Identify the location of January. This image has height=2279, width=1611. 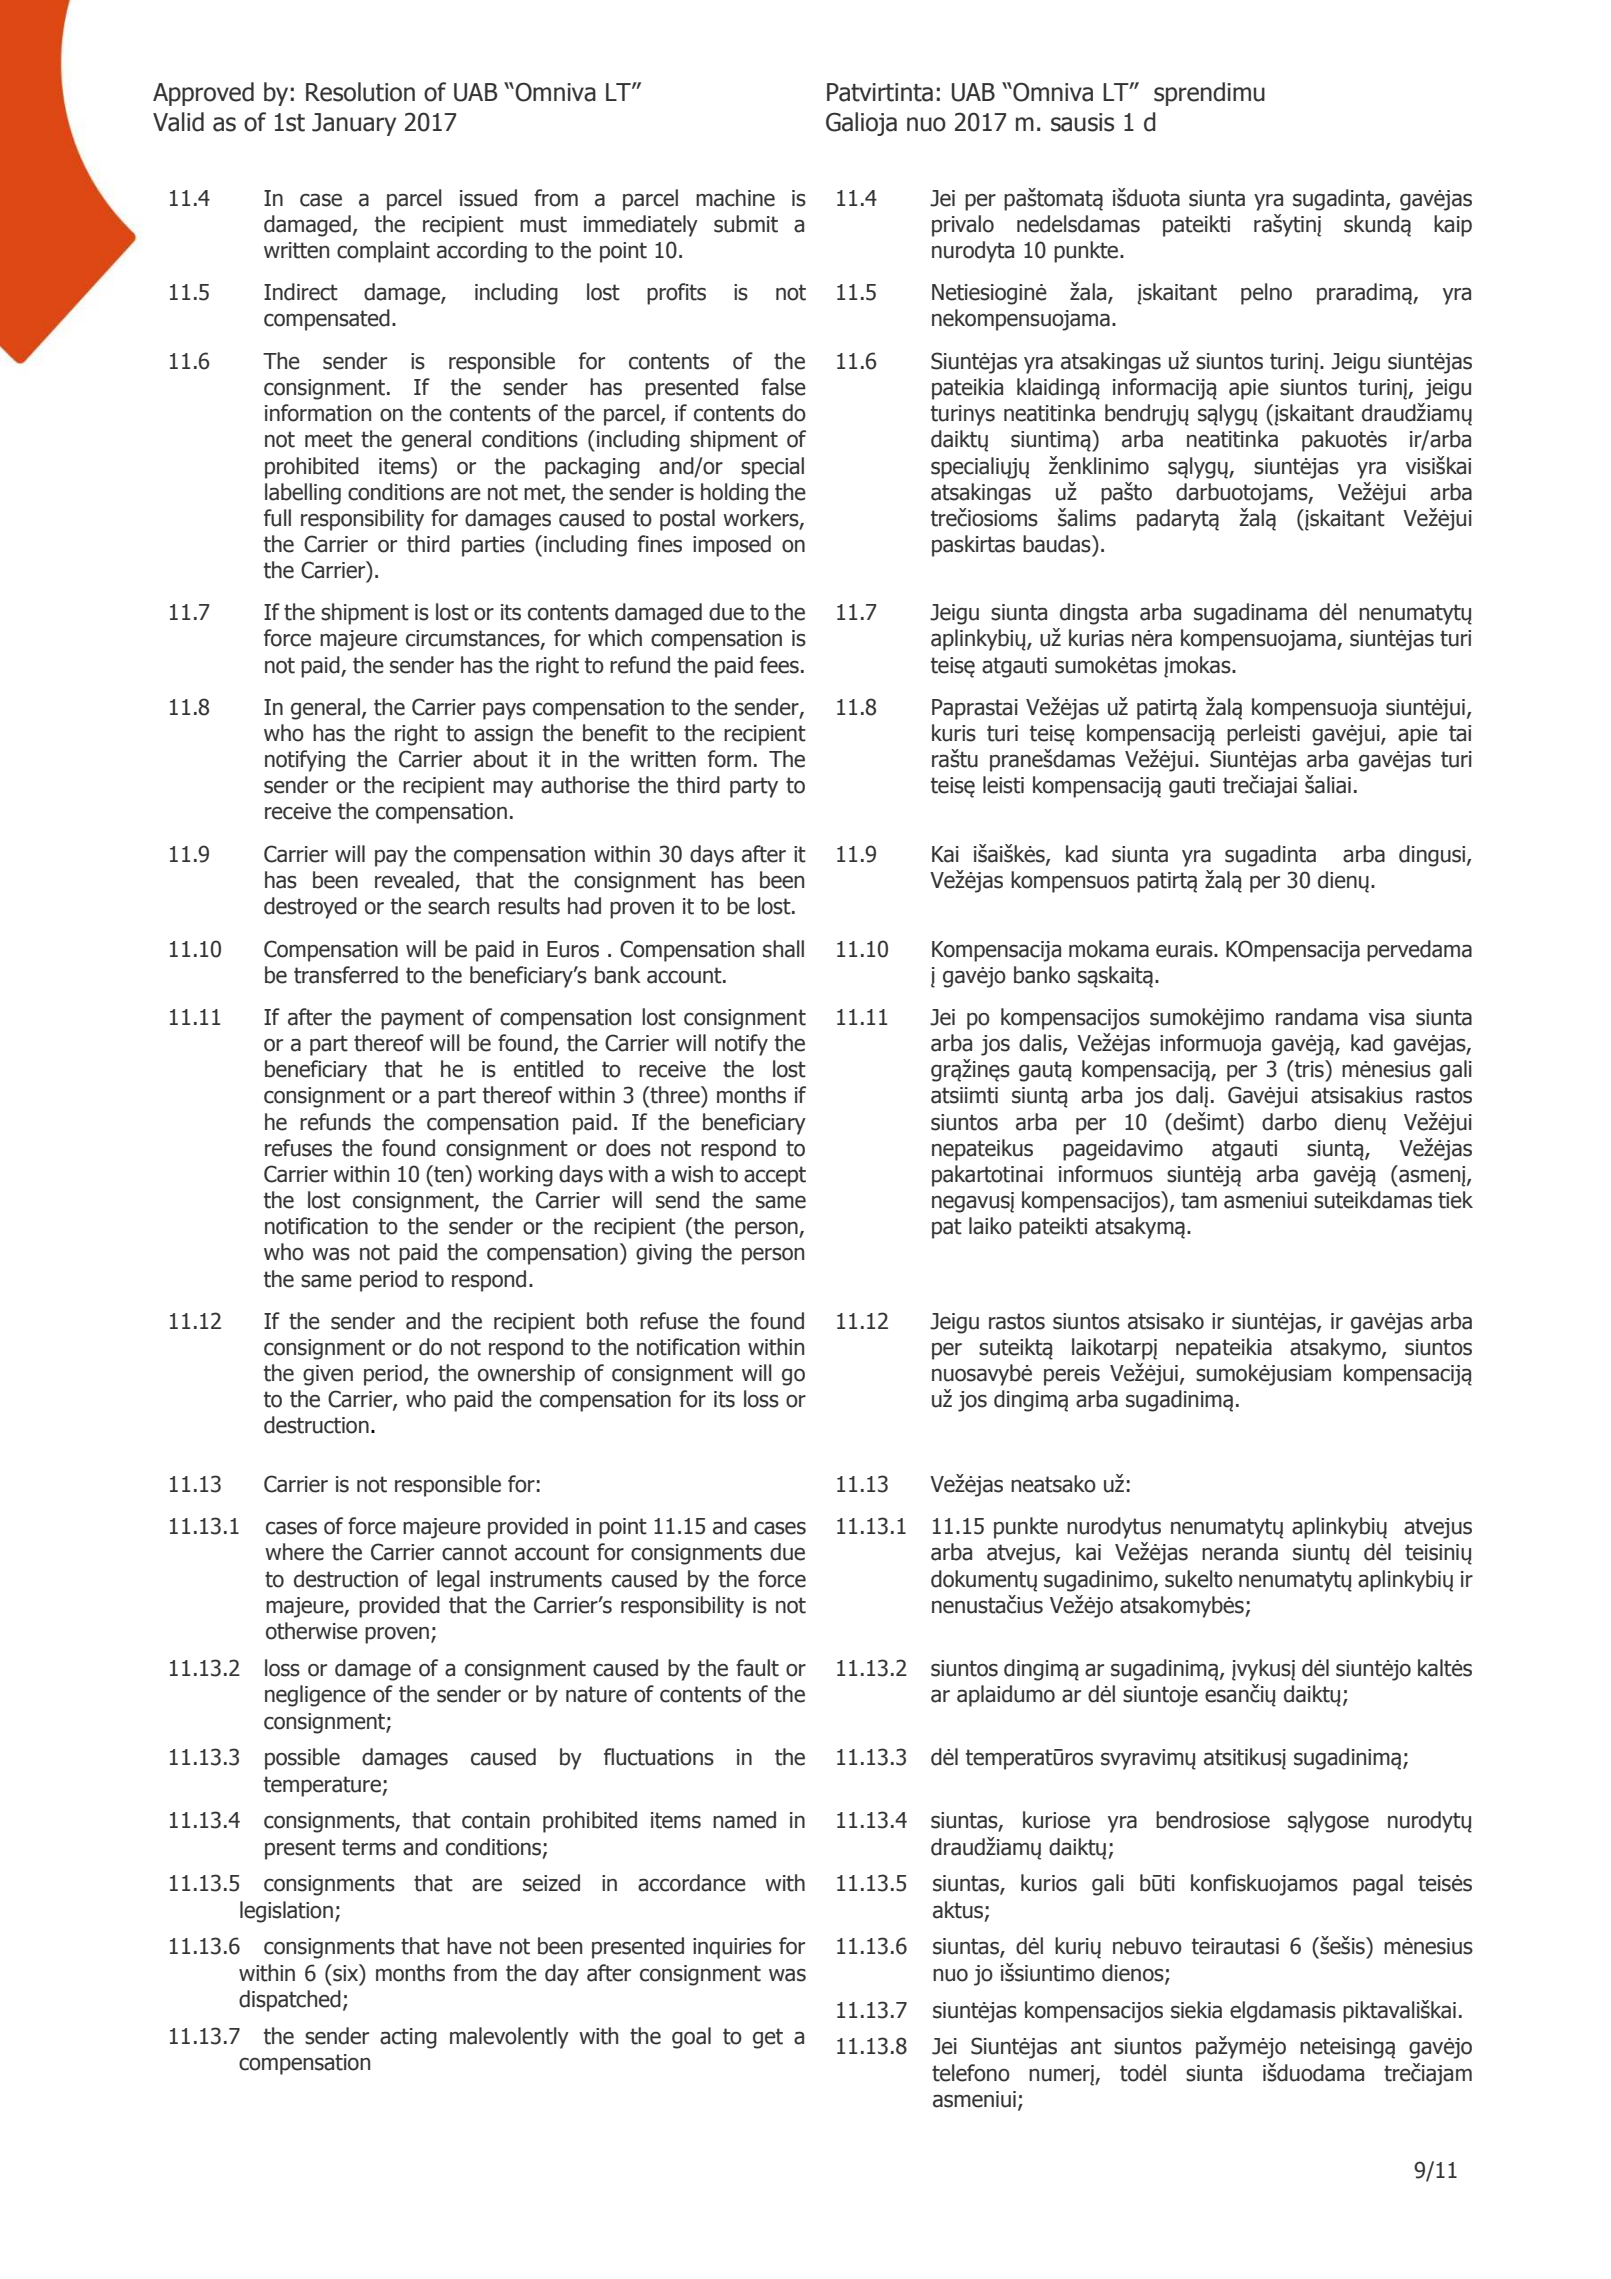
(354, 124).
